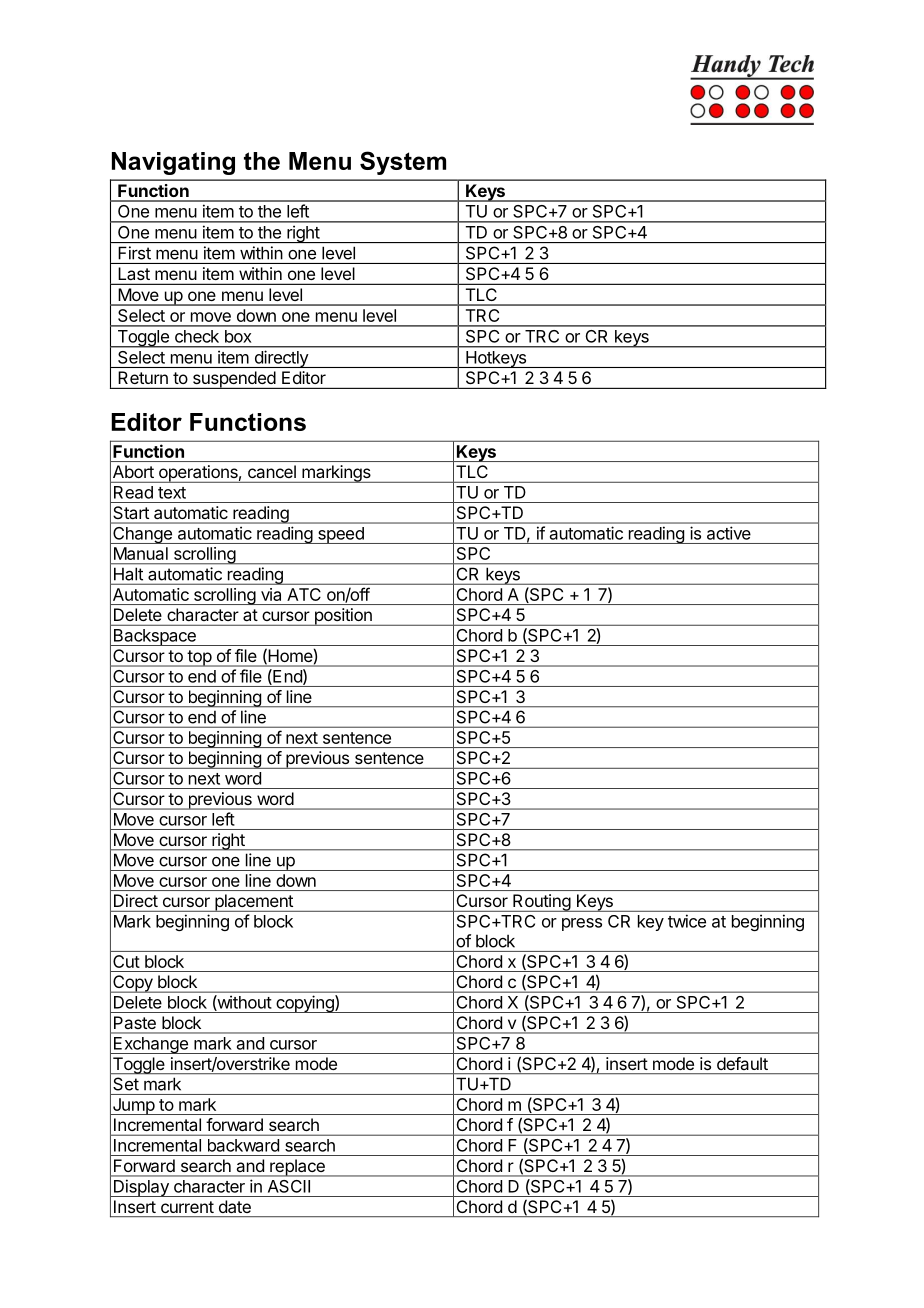 The height and width of the document is (1308, 924). Describe the element at coordinates (343, 617) in the document. I see `position` at that location.
